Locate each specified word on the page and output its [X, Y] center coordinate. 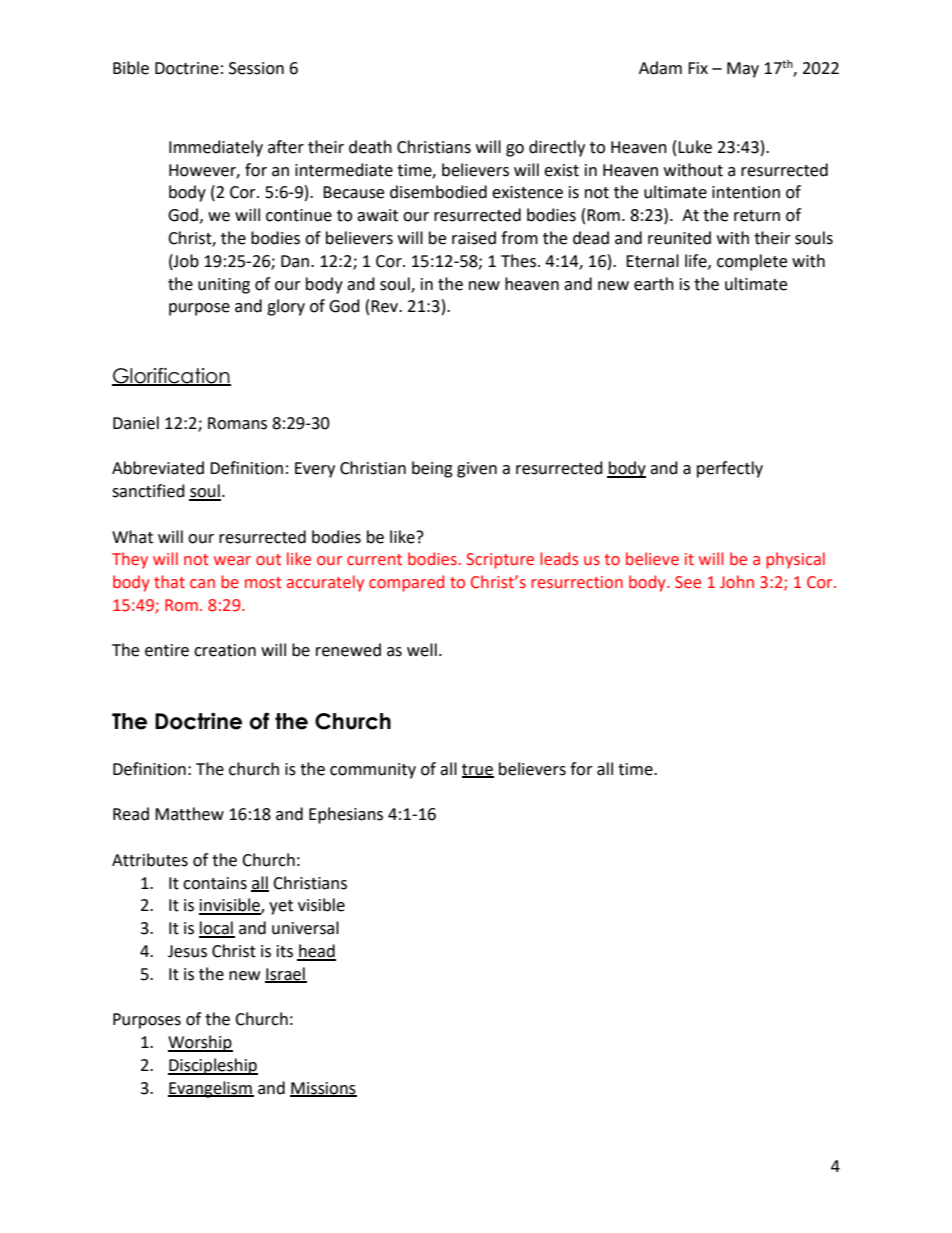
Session [256, 68]
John [737, 582]
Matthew [189, 814]
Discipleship [213, 1066]
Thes [518, 261]
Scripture [500, 561]
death [370, 147]
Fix [698, 68]
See [688, 582]
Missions [323, 1089]
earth [654, 284]
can [202, 584]
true [478, 770]
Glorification [171, 377]
